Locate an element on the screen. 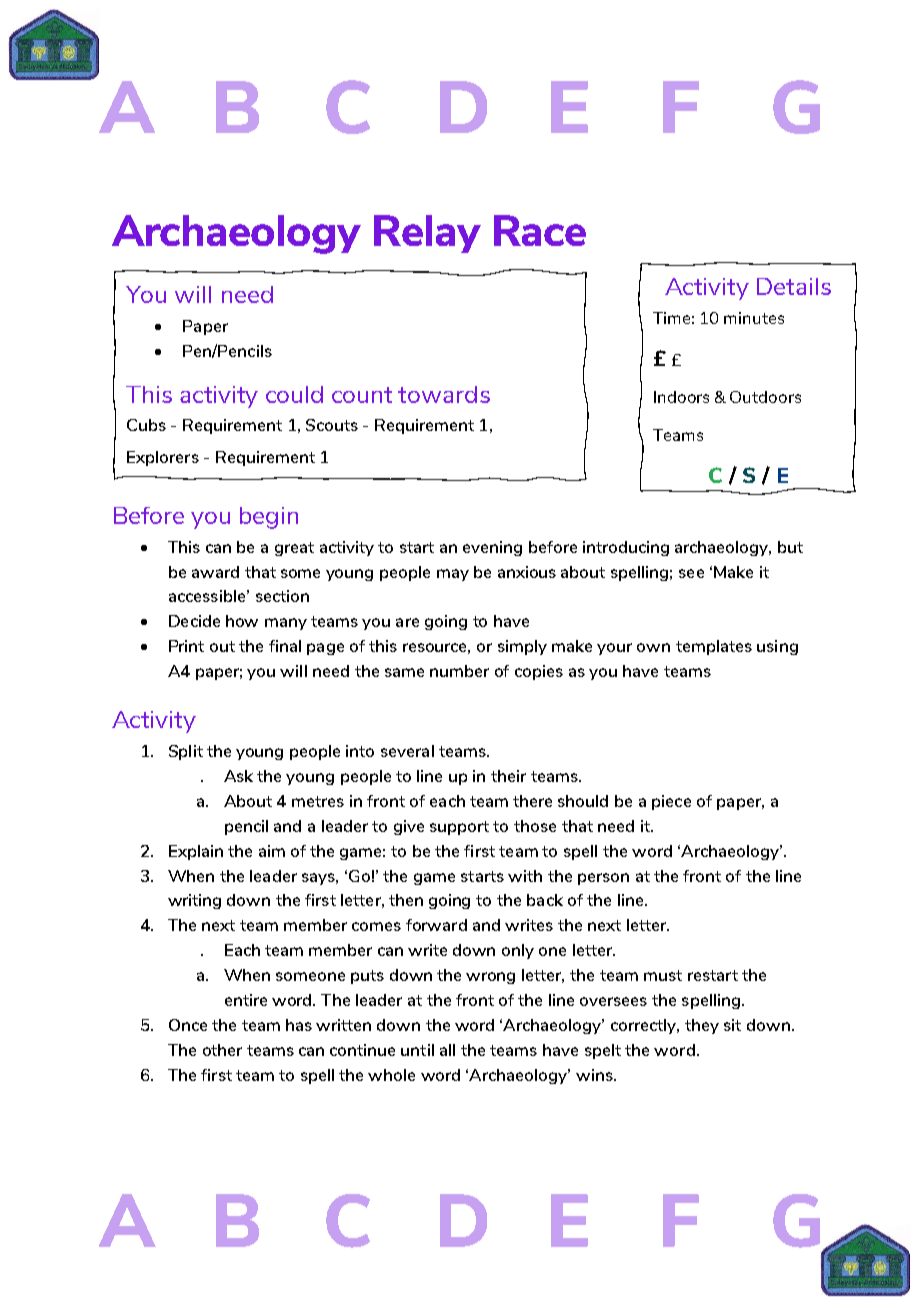  they is located at coordinates (702, 1026).
